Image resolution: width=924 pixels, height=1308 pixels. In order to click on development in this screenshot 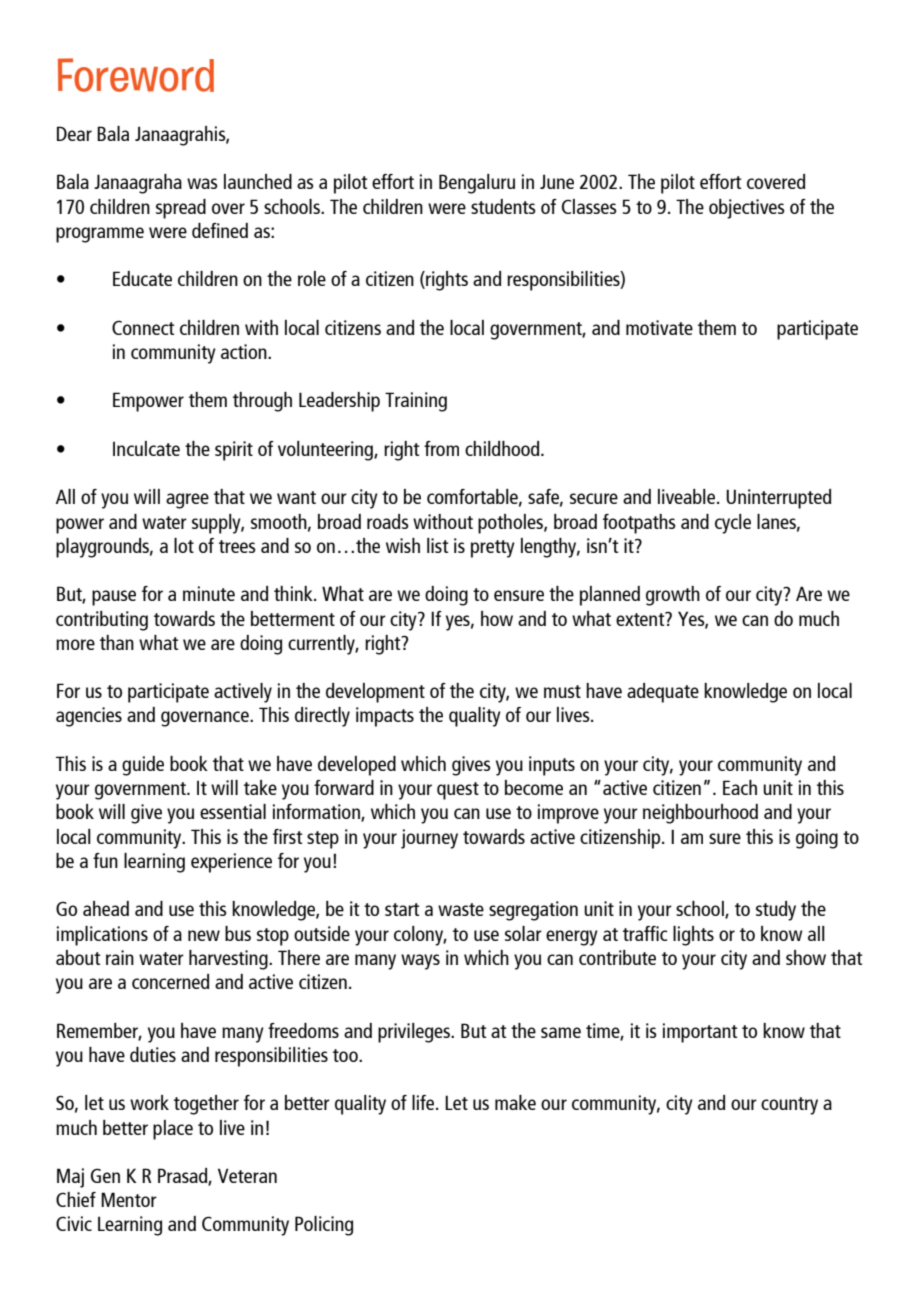, I will do `click(375, 693)`.
